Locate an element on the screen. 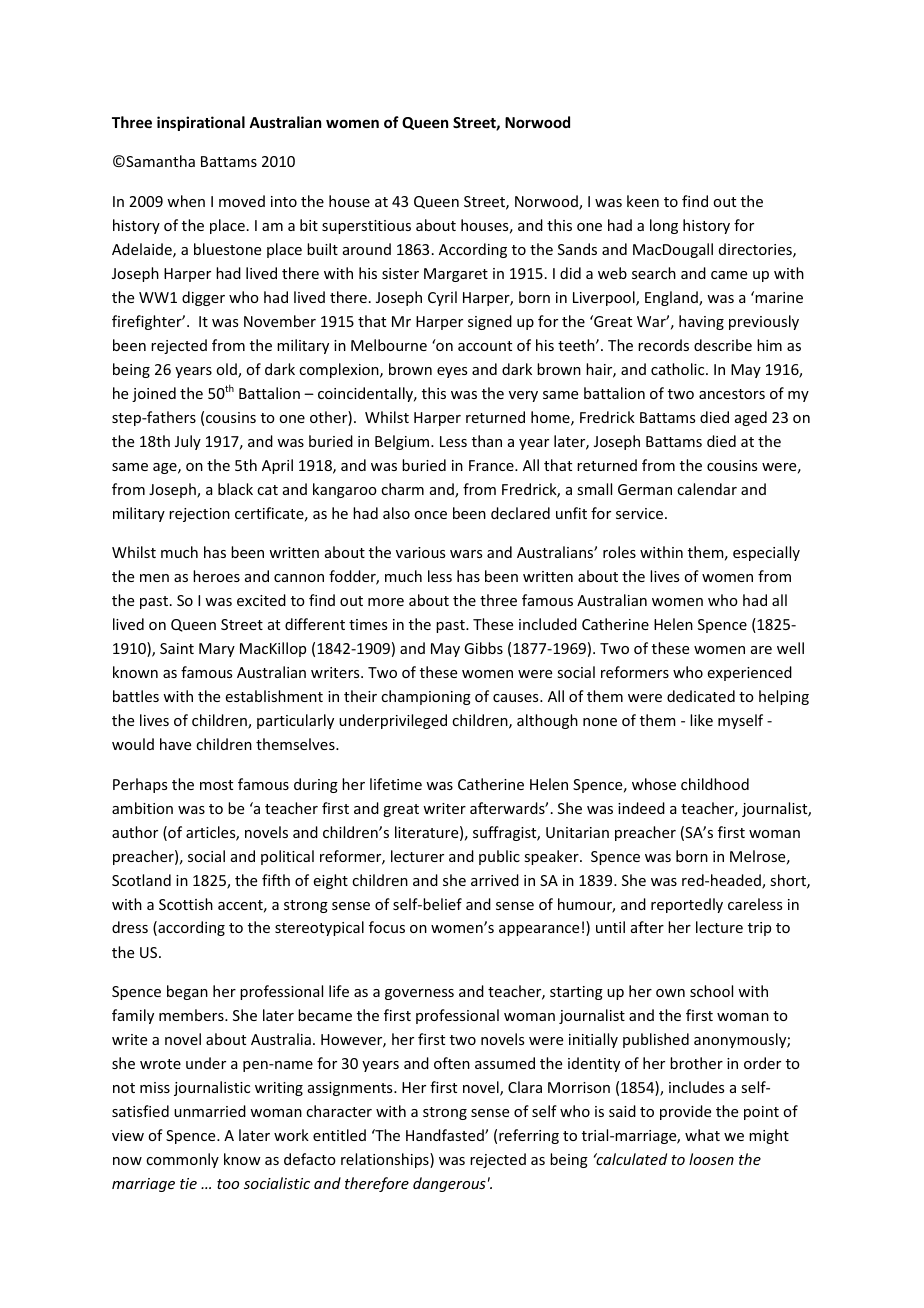  German is located at coordinates (645, 489).
